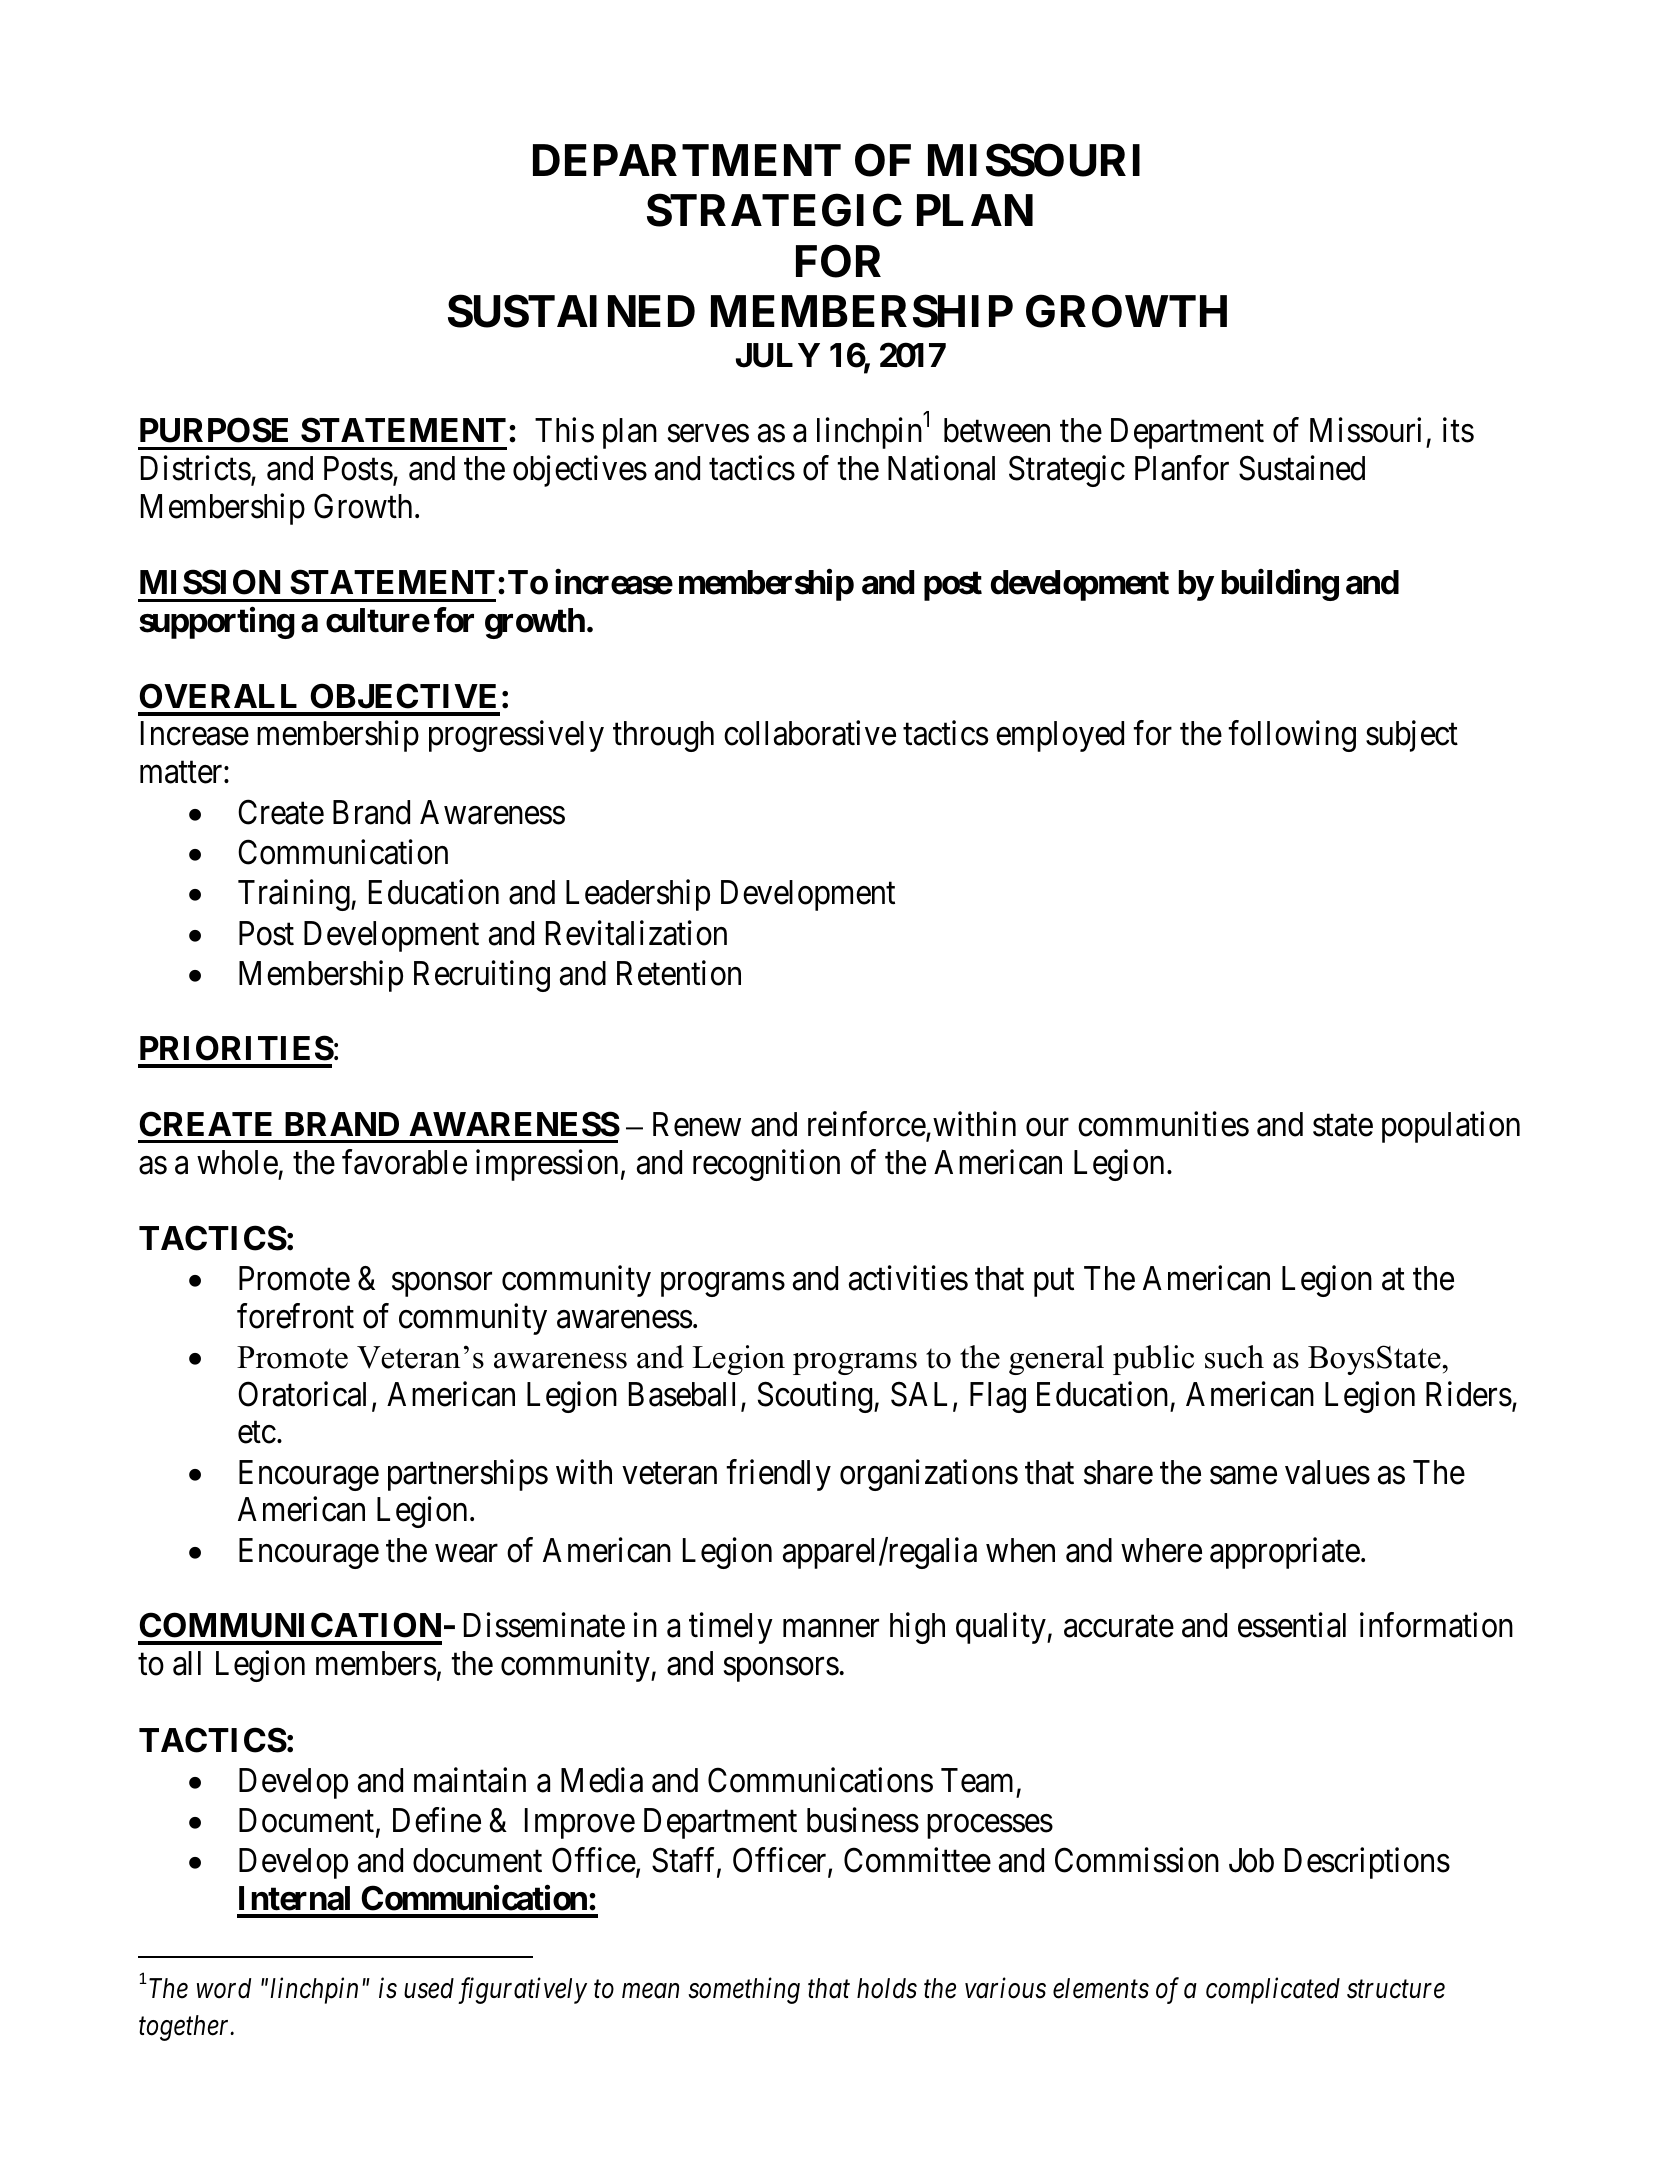 The width and height of the screenshot is (1679, 2173). Describe the element at coordinates (429, 1988) in the screenshot. I see `used` at that location.
